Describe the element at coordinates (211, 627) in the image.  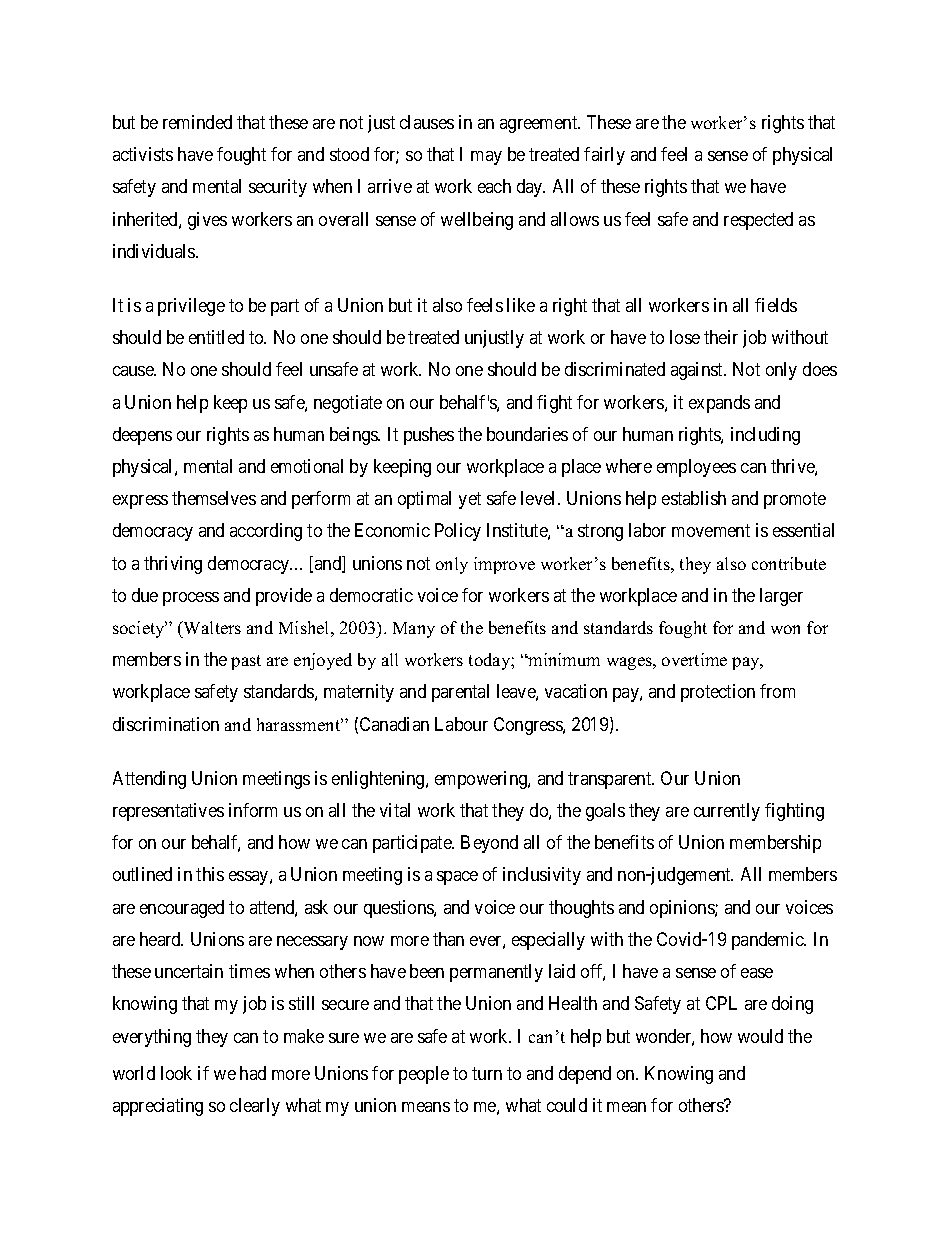
I see `Walters` at that location.
